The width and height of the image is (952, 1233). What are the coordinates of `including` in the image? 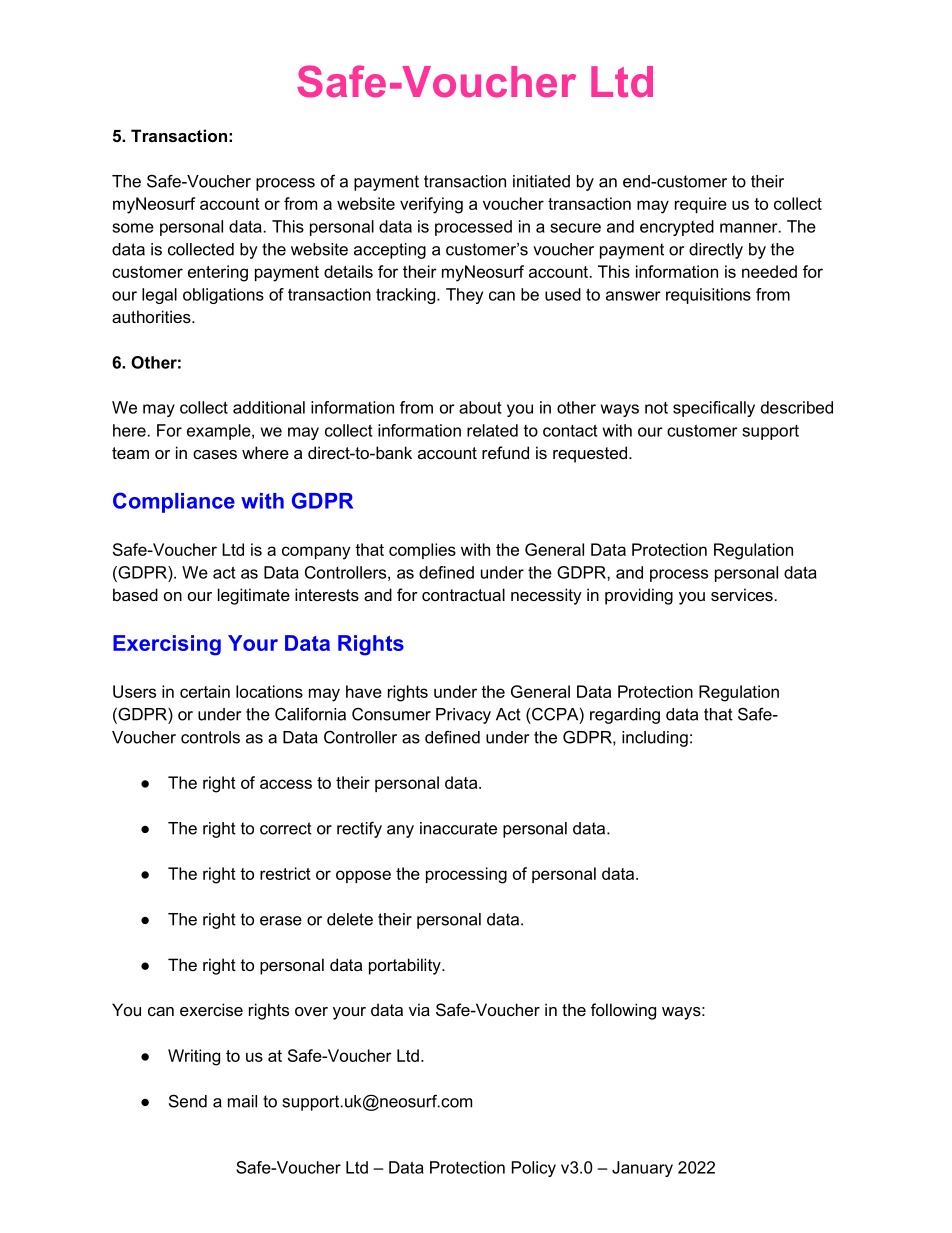 It's located at (655, 739).
